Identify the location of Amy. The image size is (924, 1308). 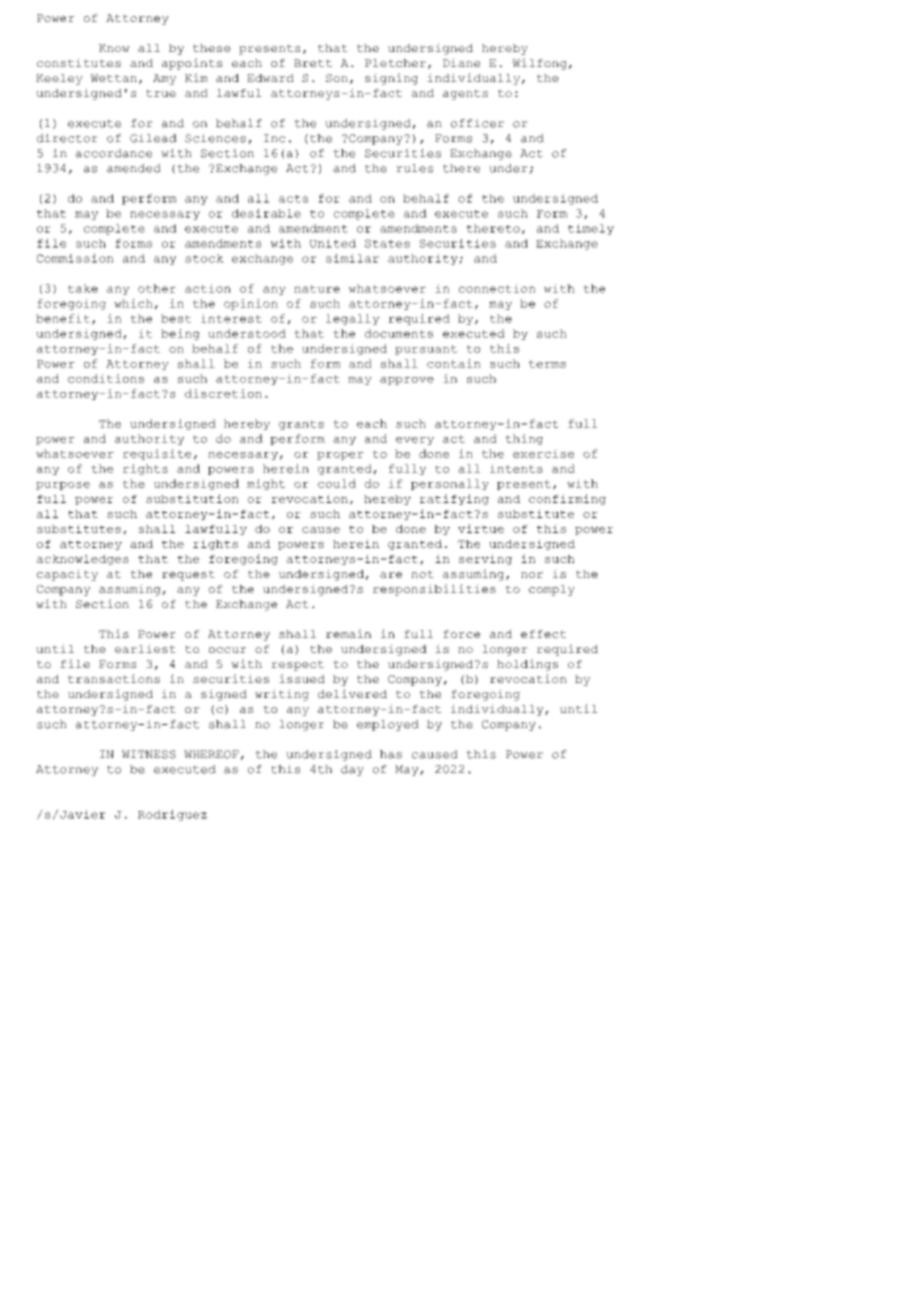
(164, 79).
